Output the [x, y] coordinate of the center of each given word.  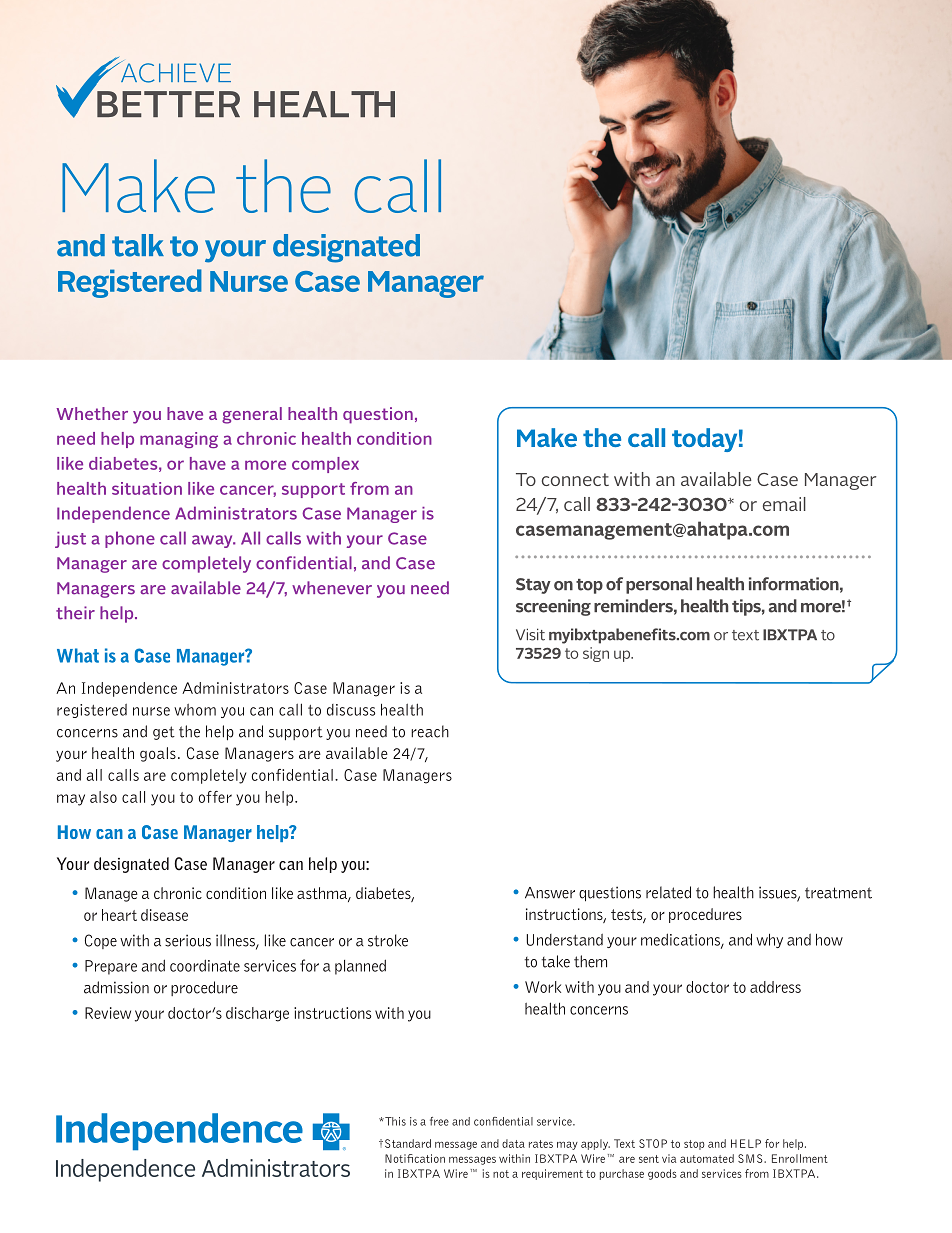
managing [179, 440]
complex [325, 465]
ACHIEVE [175, 72]
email [784, 504]
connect [575, 479]
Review [108, 1013]
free [439, 1121]
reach [430, 731]
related [668, 892]
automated [707, 1158]
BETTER [168, 104]
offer [215, 797]
